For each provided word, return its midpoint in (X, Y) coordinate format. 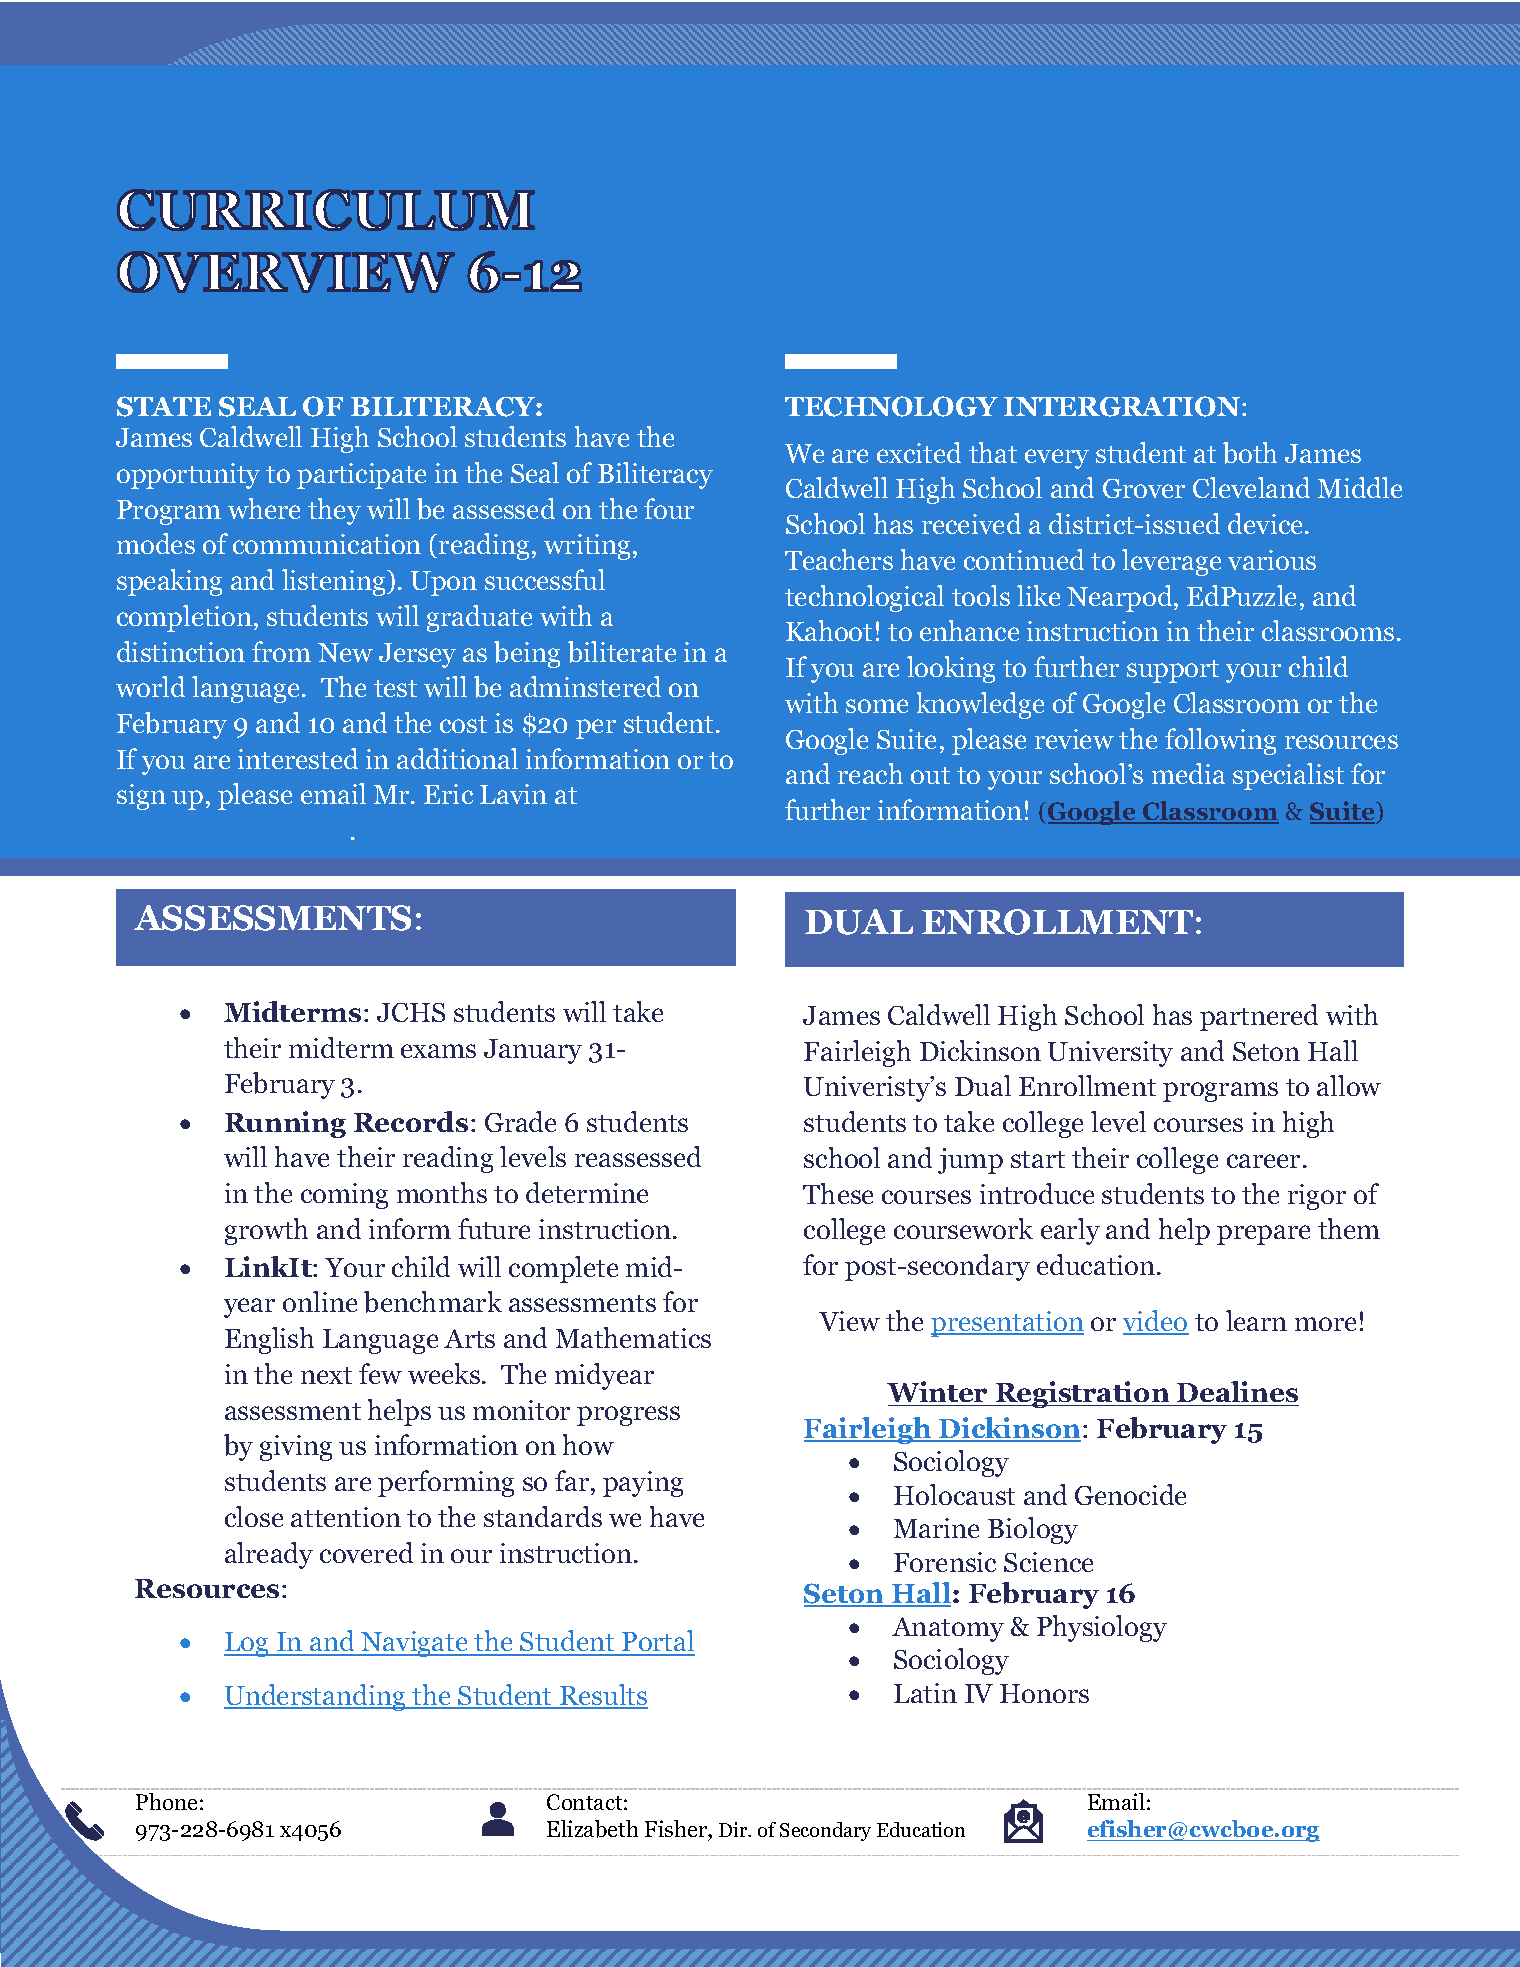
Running (285, 1124)
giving (296, 1448)
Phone (166, 1801)
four (669, 508)
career (1263, 1161)
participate (361, 476)
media (1188, 773)
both (1250, 453)
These (838, 1193)
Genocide (1130, 1494)
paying (643, 1484)
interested (298, 758)
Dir (734, 1829)
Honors (1044, 1693)
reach (870, 773)
